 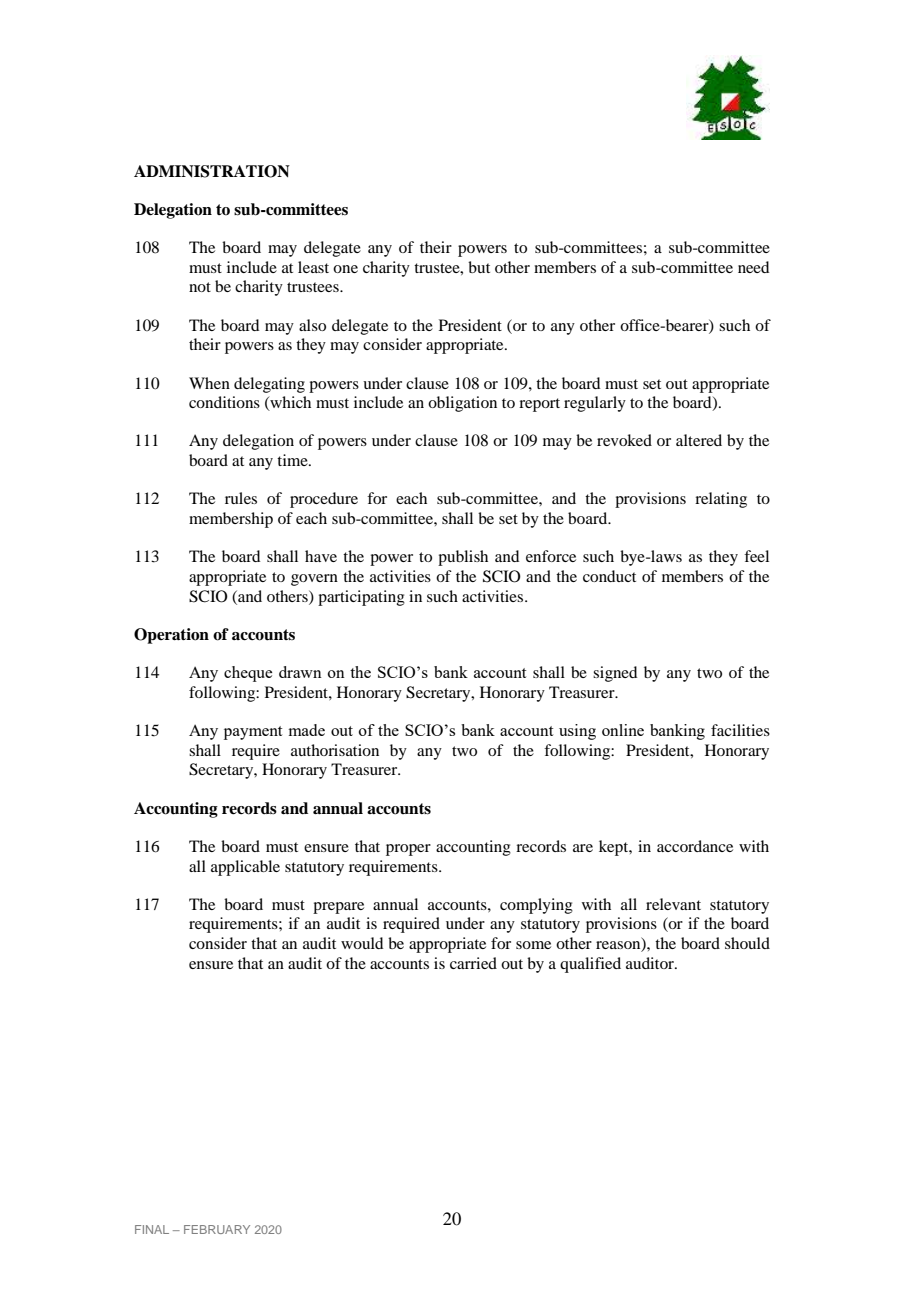 I want to click on ADMINISTRATION, so click(x=212, y=171).
